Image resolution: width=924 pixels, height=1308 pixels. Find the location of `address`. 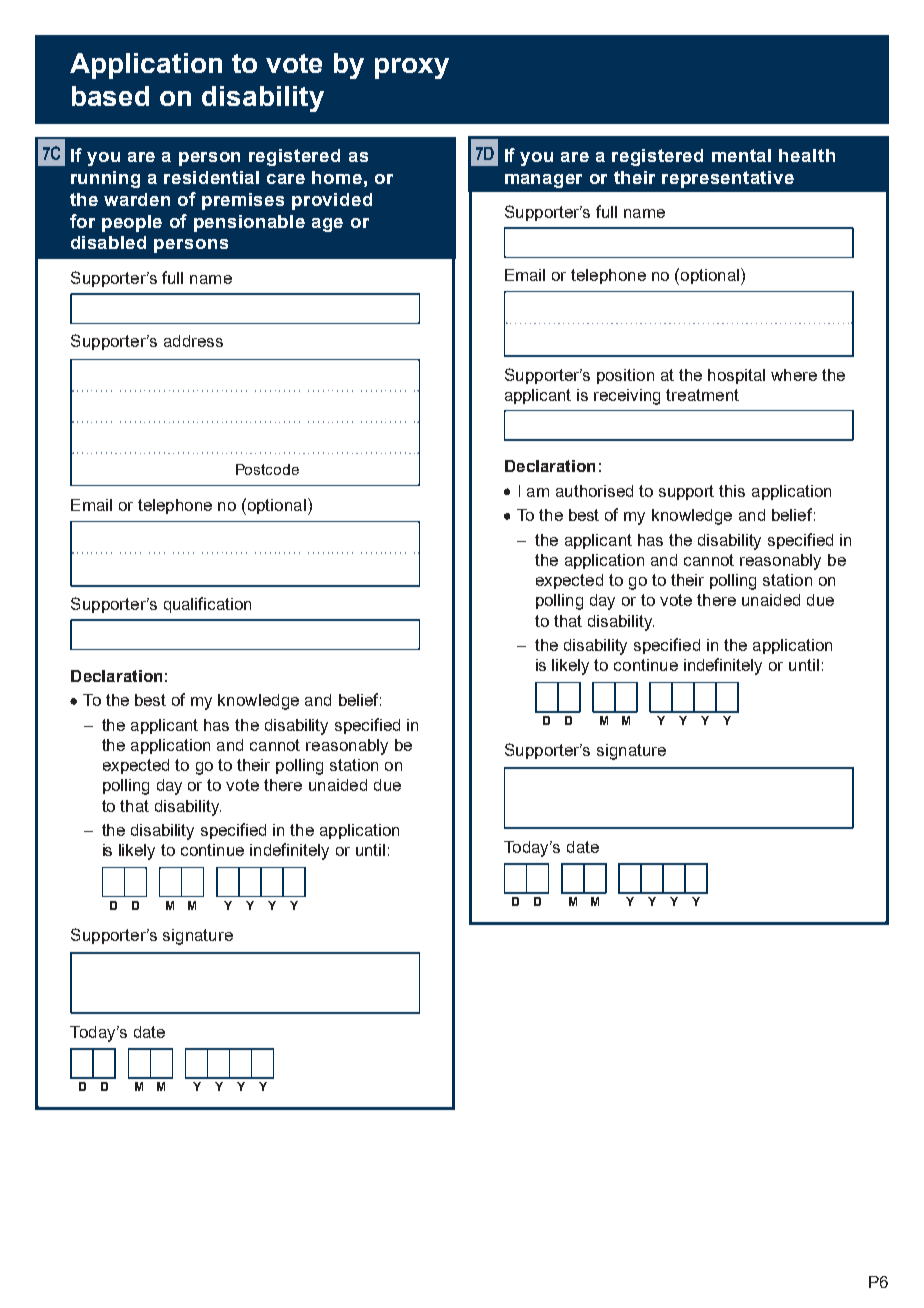

address is located at coordinates (193, 341).
